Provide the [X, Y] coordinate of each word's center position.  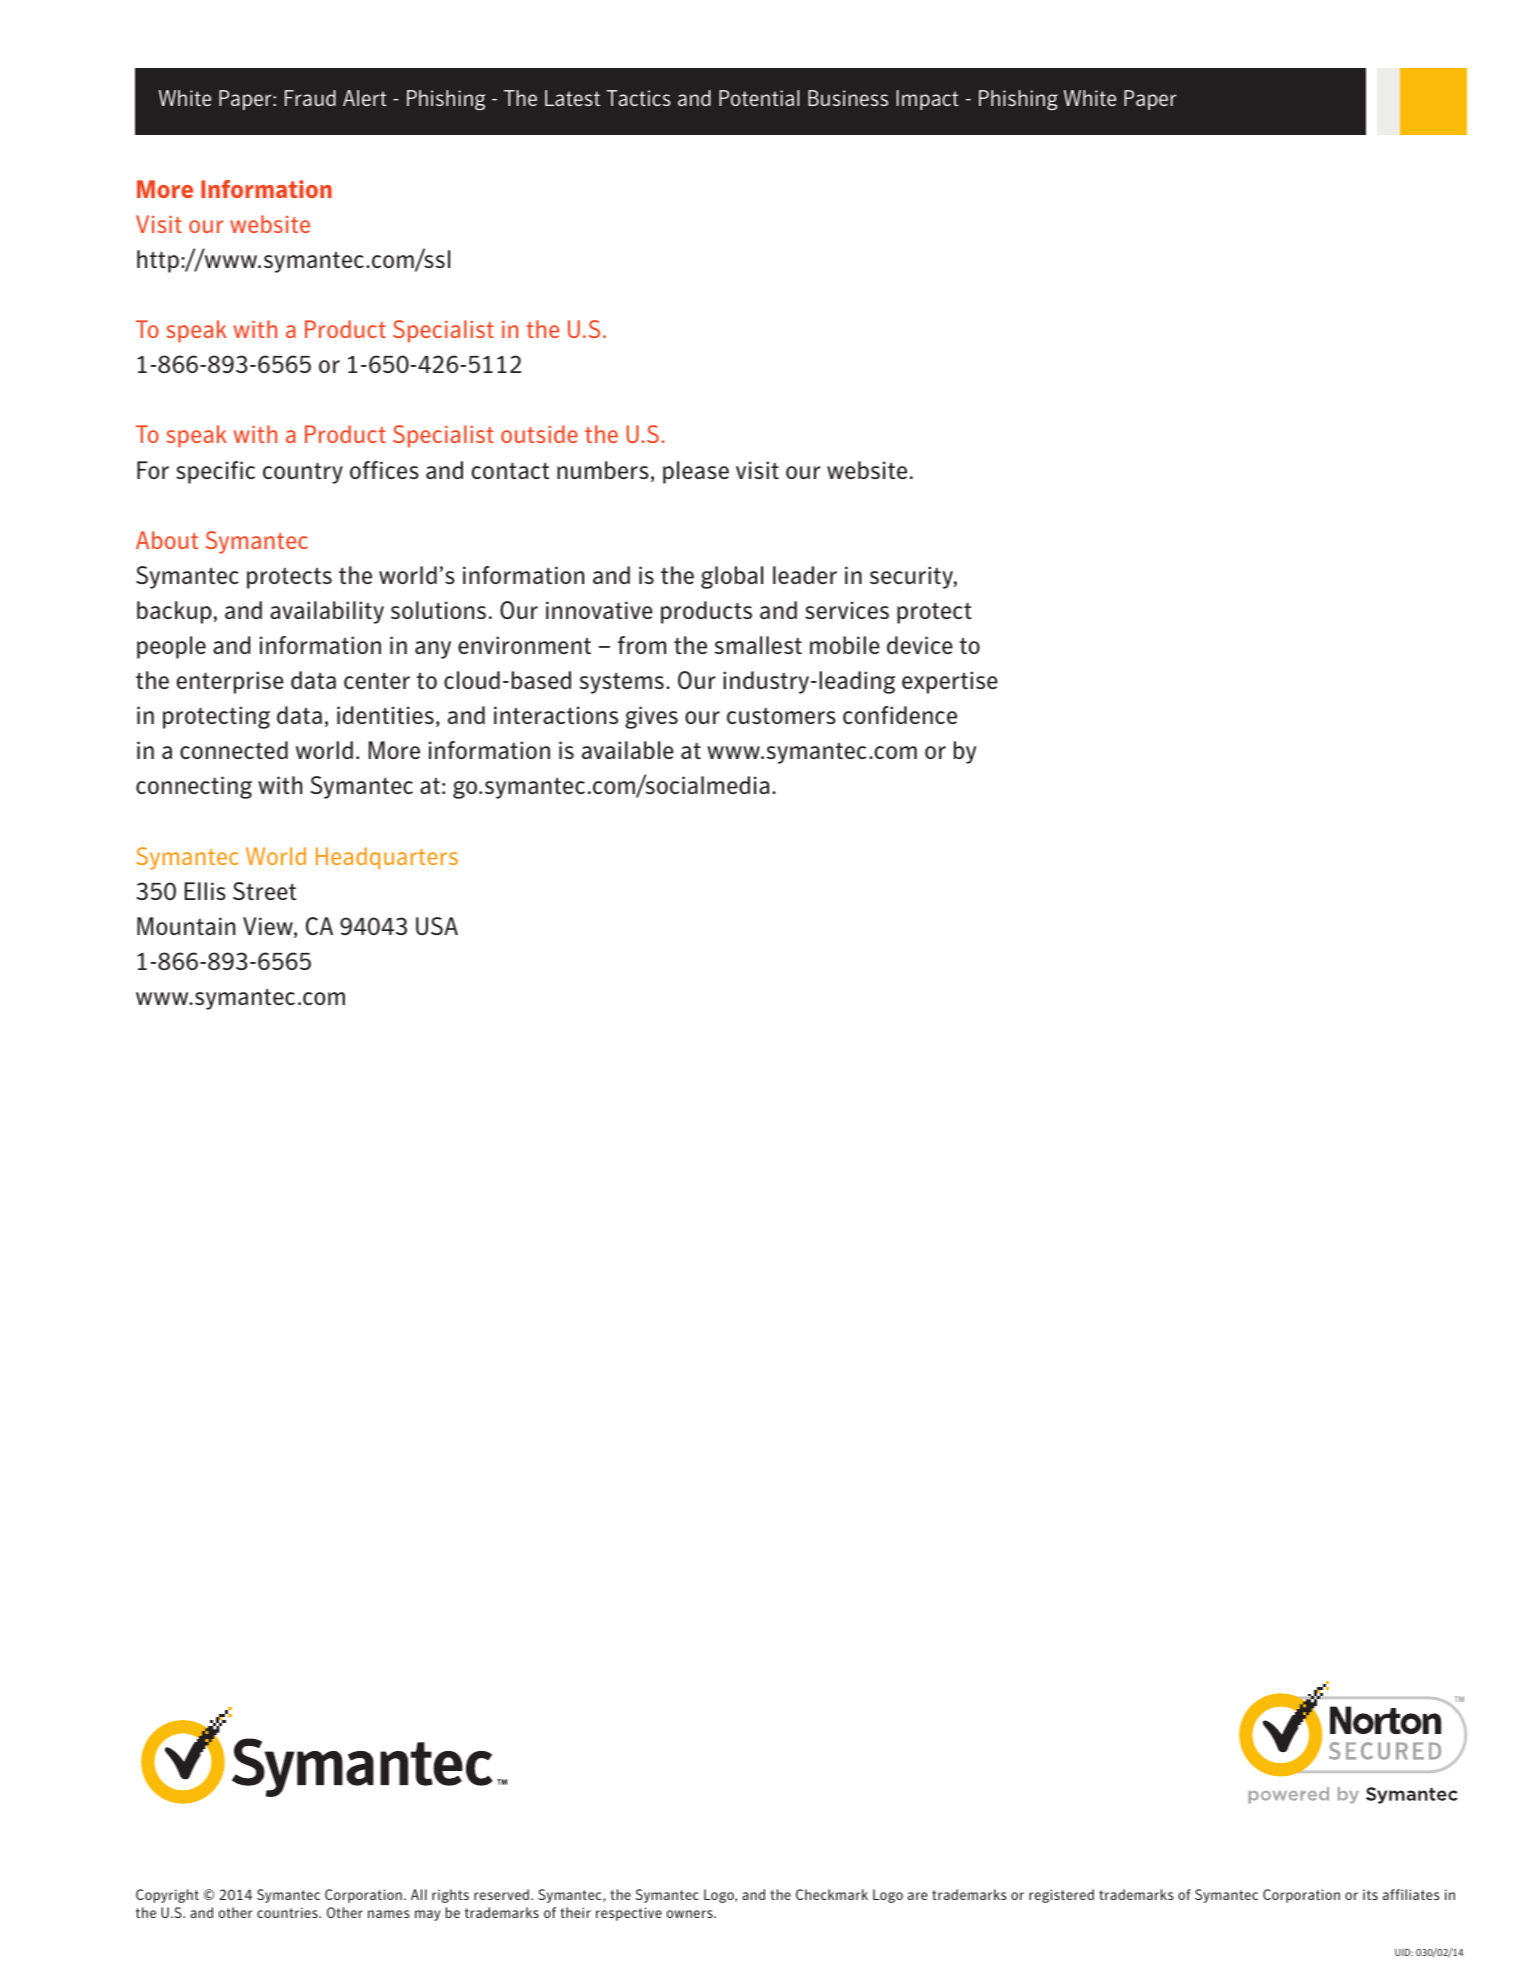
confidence [900, 715]
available [628, 750]
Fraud [310, 98]
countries [288, 1912]
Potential [759, 98]
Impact [928, 100]
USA [437, 926]
